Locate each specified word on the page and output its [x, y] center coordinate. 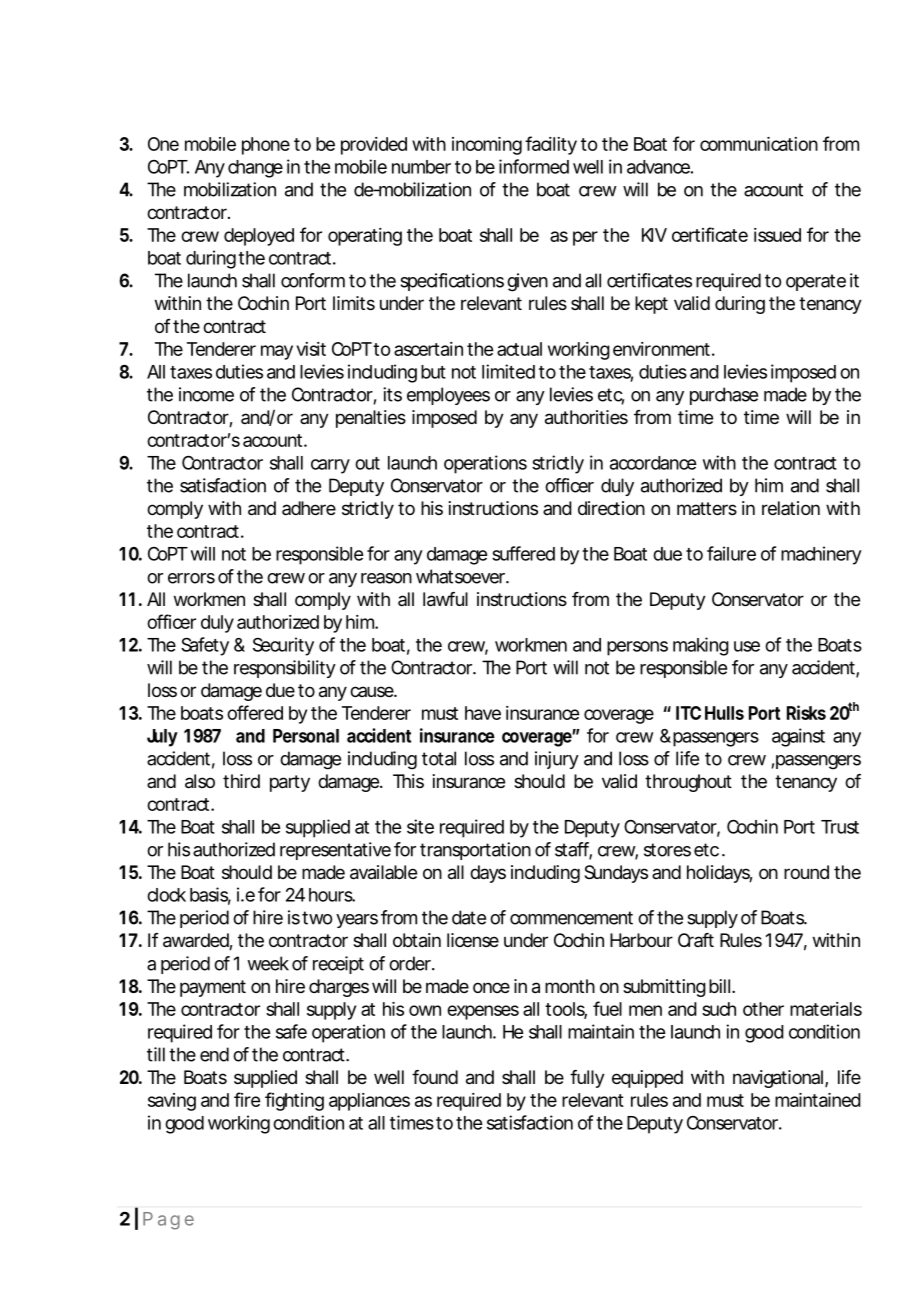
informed [534, 166]
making [701, 646]
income [206, 394]
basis [210, 895]
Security [283, 646]
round [806, 872]
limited [508, 371]
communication [759, 144]
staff [573, 850]
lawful [445, 599]
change [255, 169]
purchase [724, 396]
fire [247, 1099]
